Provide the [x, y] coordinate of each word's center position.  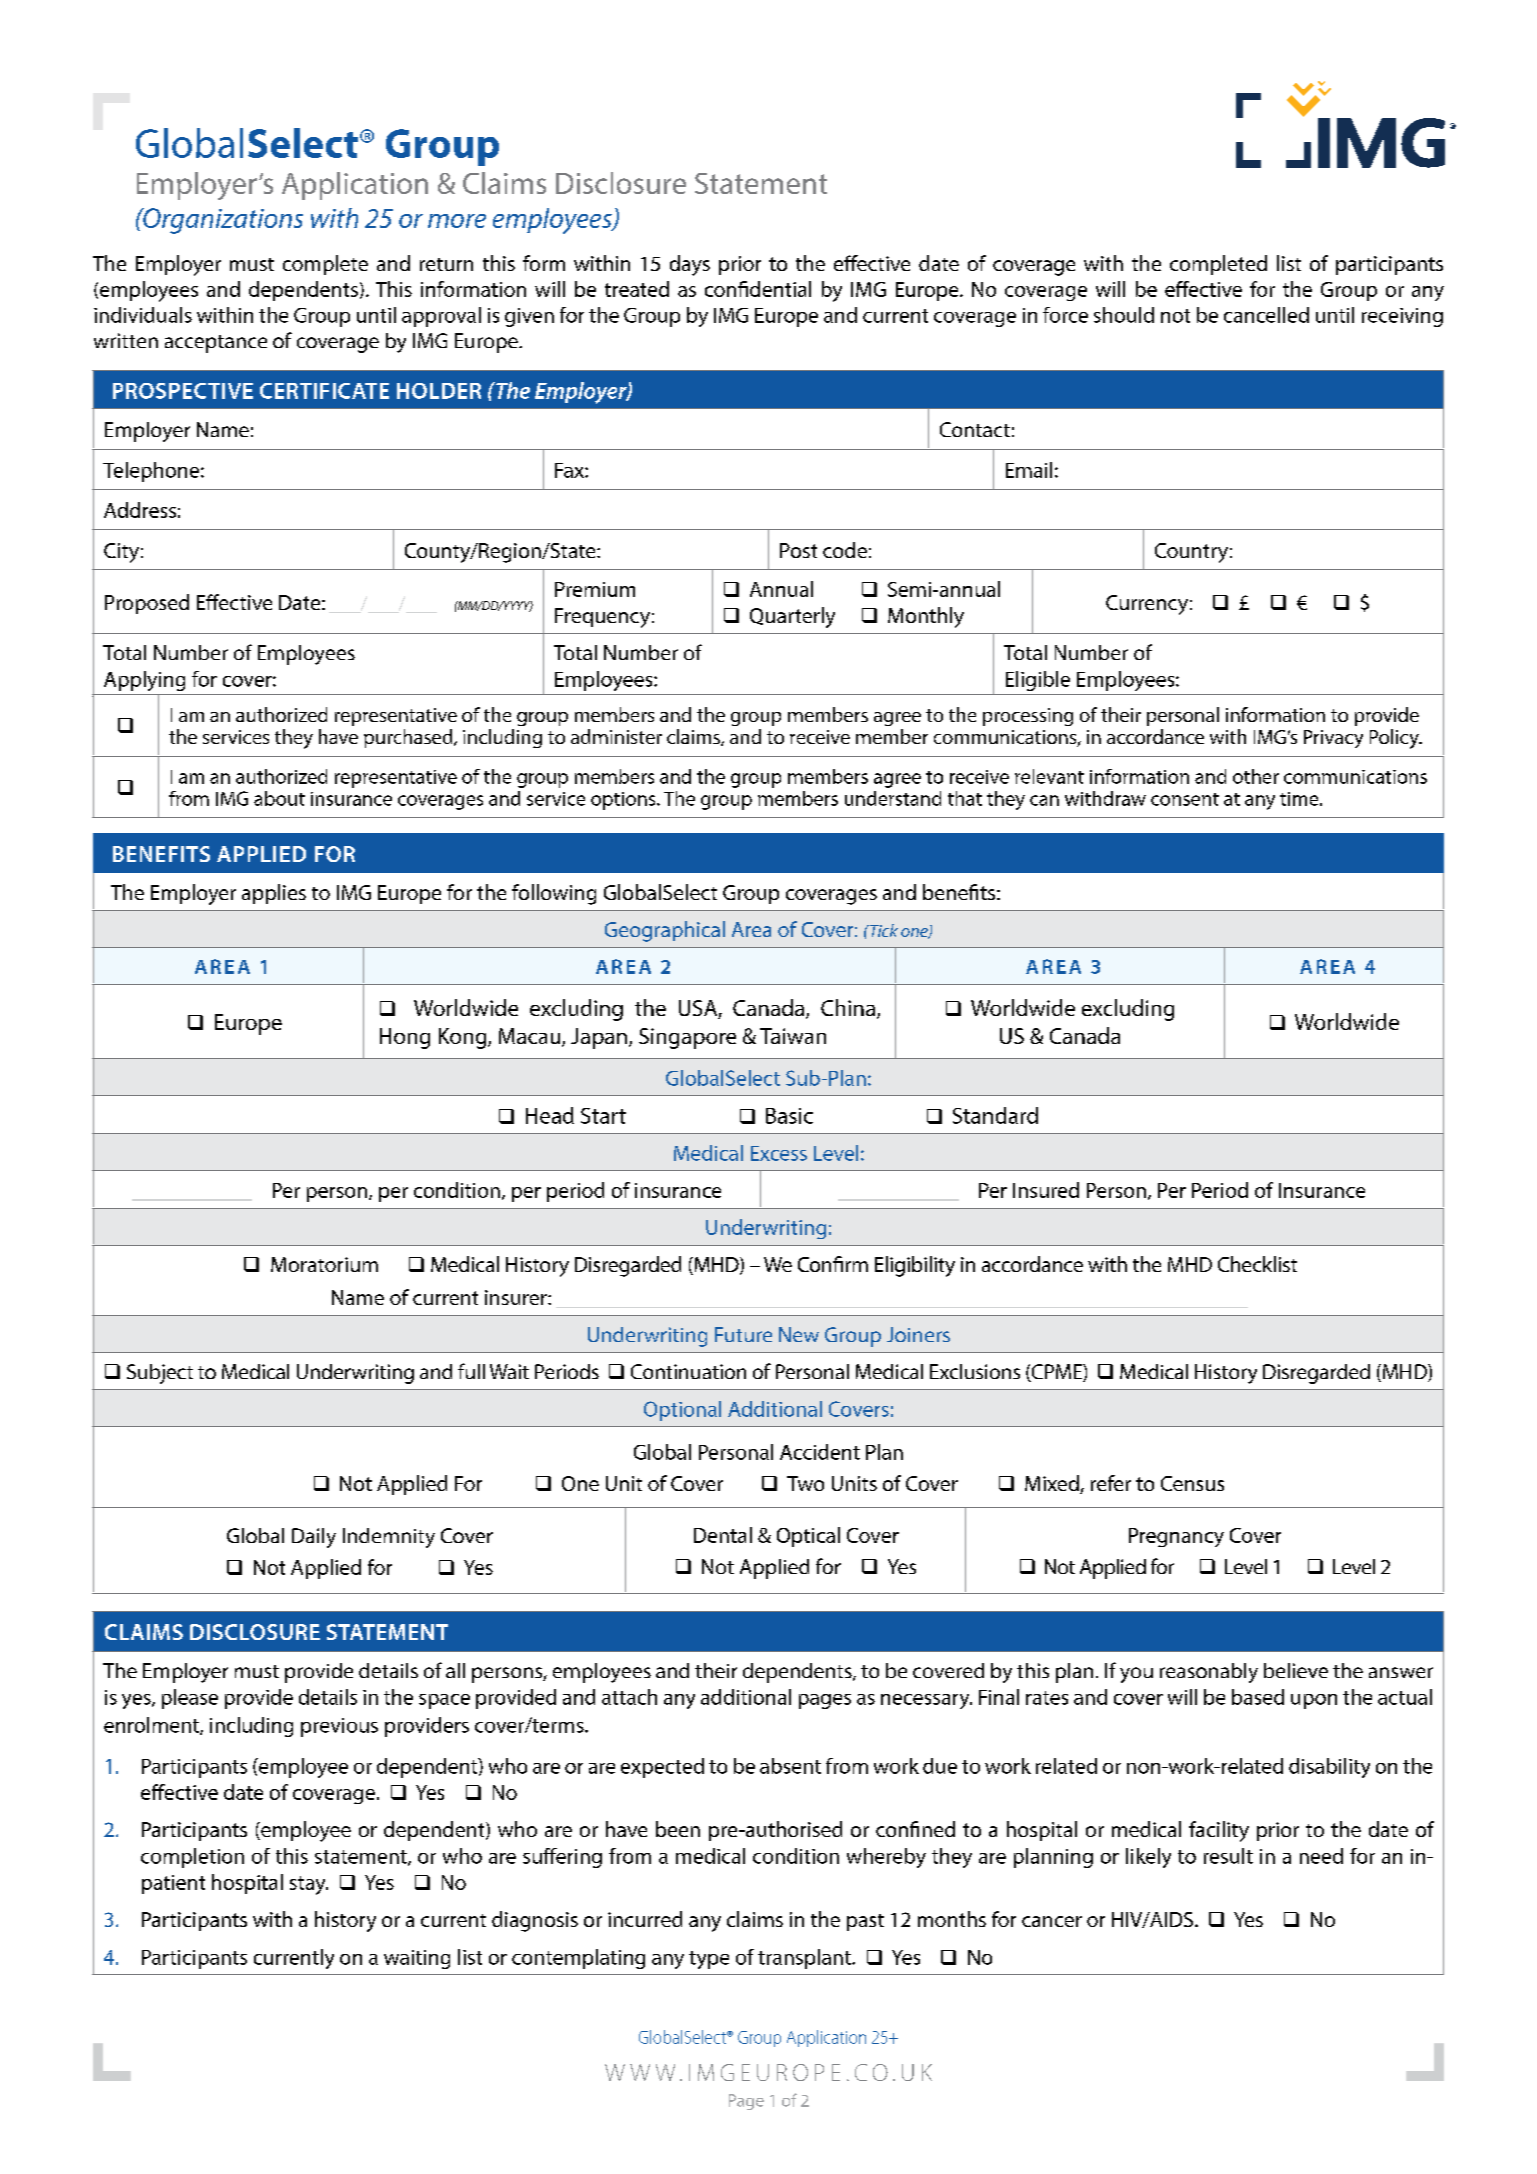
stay [309, 1885]
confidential [758, 289]
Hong [405, 1038]
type [709, 1960]
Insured [1046, 1190]
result [1228, 1856]
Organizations [222, 221]
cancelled [1266, 315]
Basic [789, 1116]
